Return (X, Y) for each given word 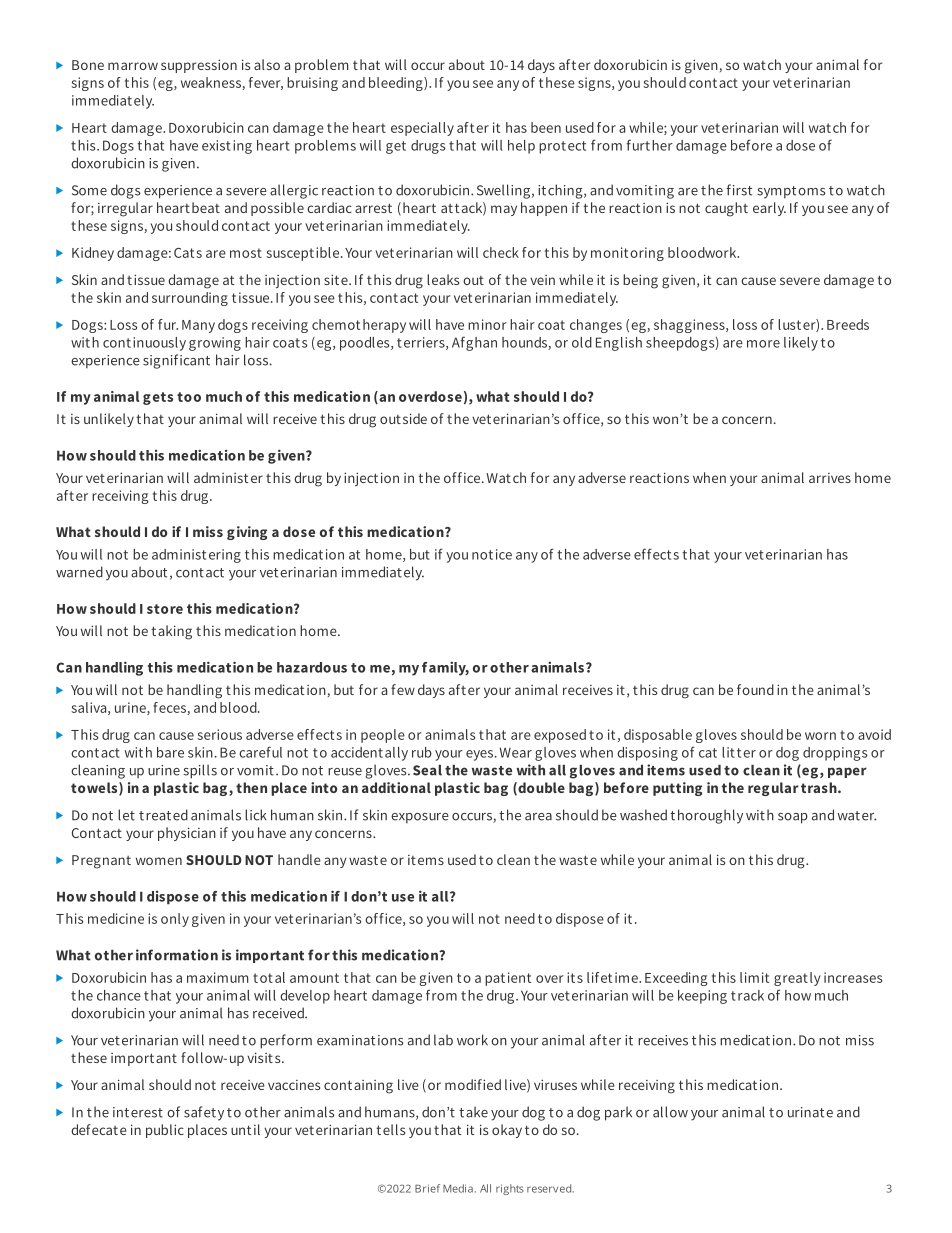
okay (507, 1131)
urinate (810, 1112)
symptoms (791, 192)
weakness (212, 83)
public (165, 1131)
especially (422, 129)
